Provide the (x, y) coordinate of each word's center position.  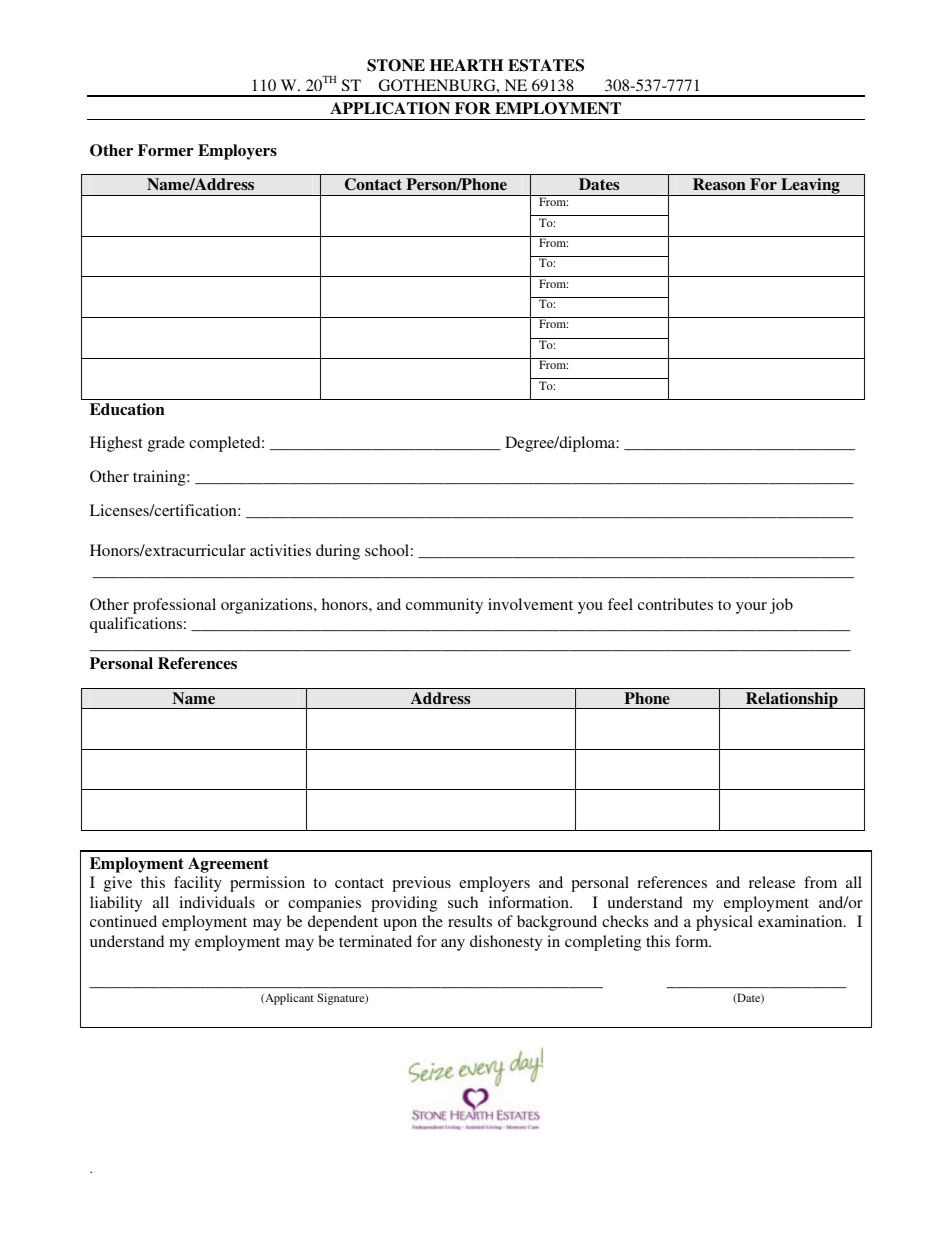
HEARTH (466, 65)
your (751, 608)
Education (127, 409)
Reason (719, 184)
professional (174, 606)
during (338, 552)
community (444, 606)
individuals (217, 902)
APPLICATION (390, 108)
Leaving (810, 187)
